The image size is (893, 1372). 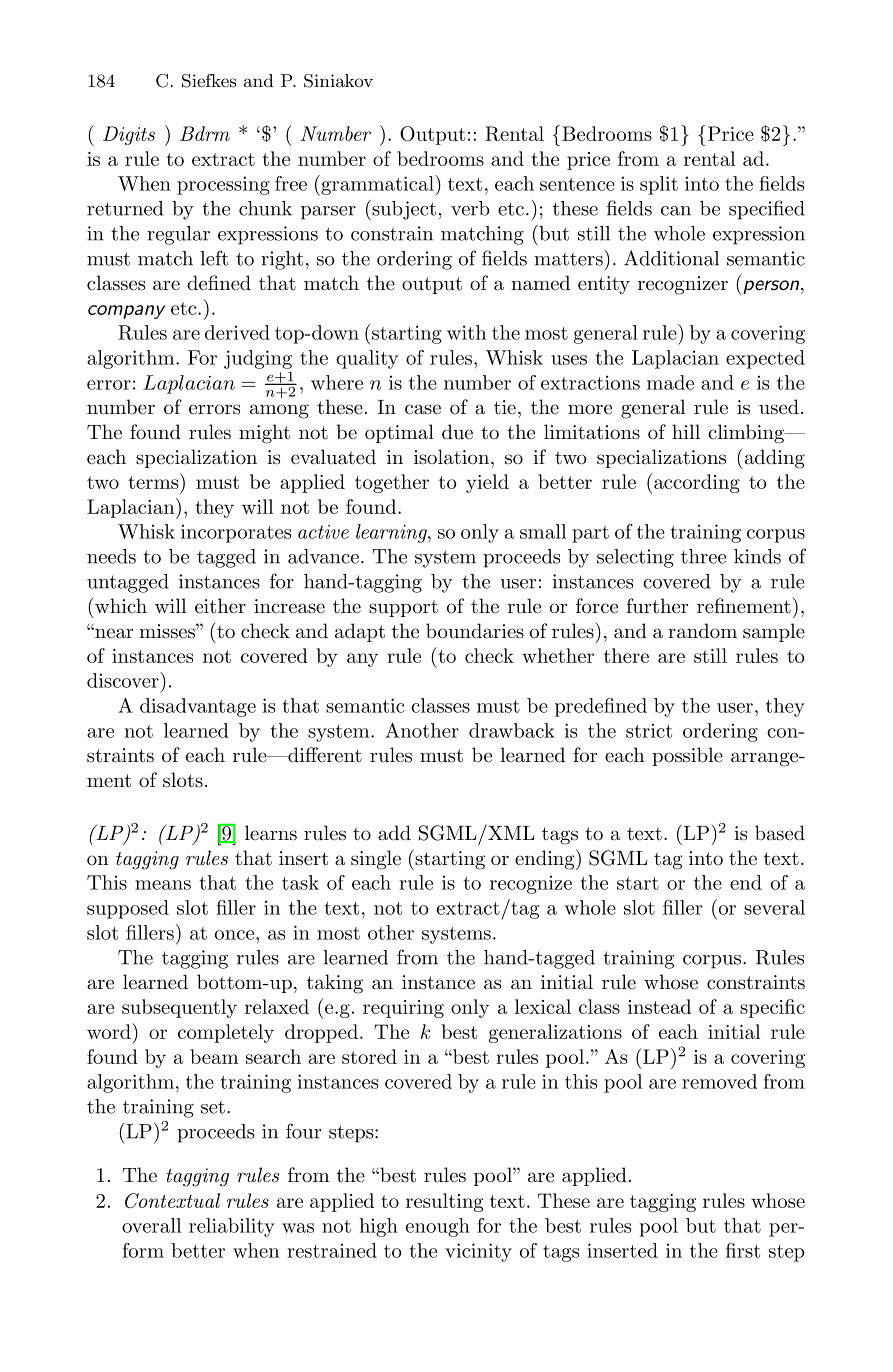 What do you see at coordinates (151, 1225) in the page?
I see `overall` at bounding box center [151, 1225].
